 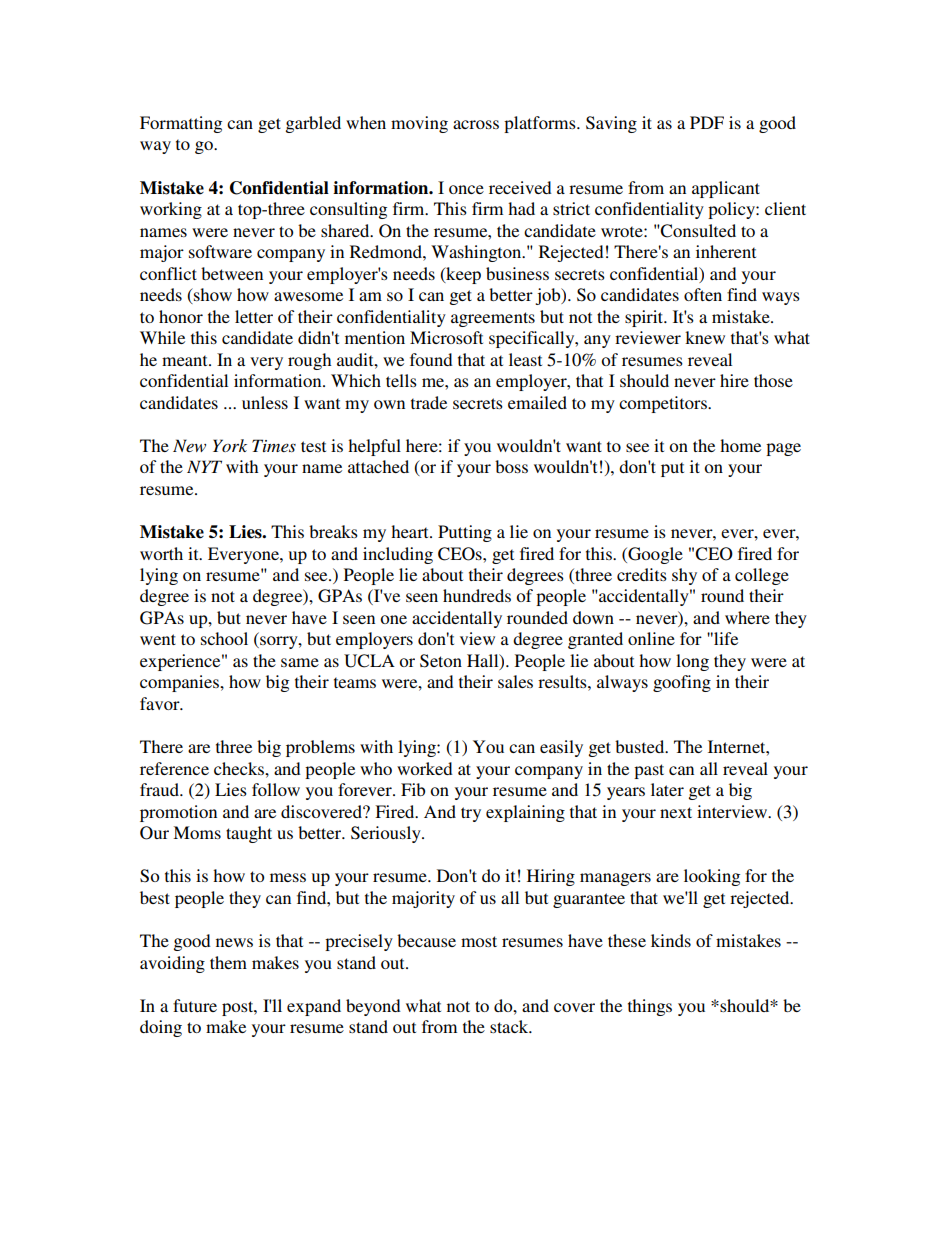 I want to click on letter, so click(x=254, y=316).
